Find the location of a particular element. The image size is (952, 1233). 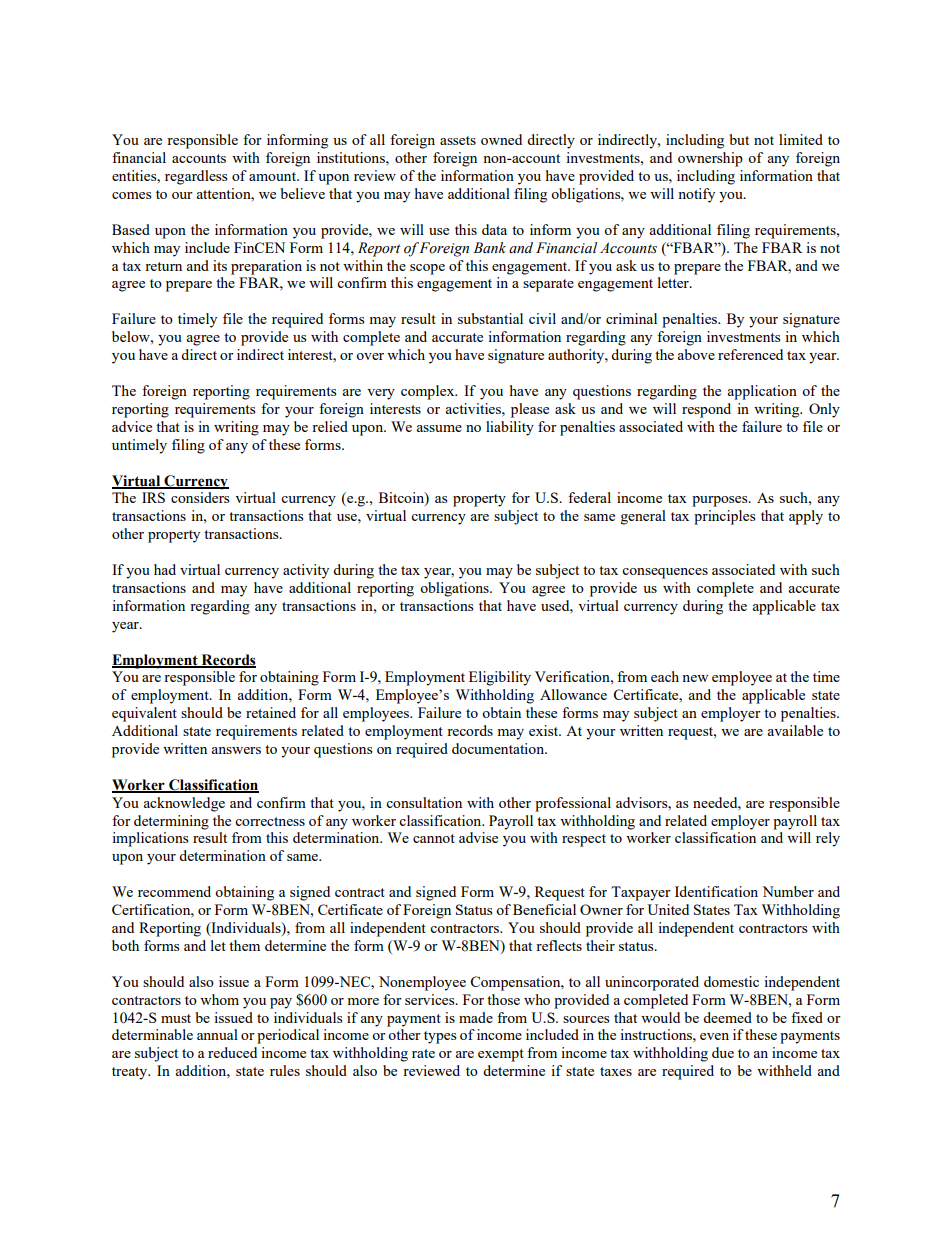

had is located at coordinates (165, 569).
